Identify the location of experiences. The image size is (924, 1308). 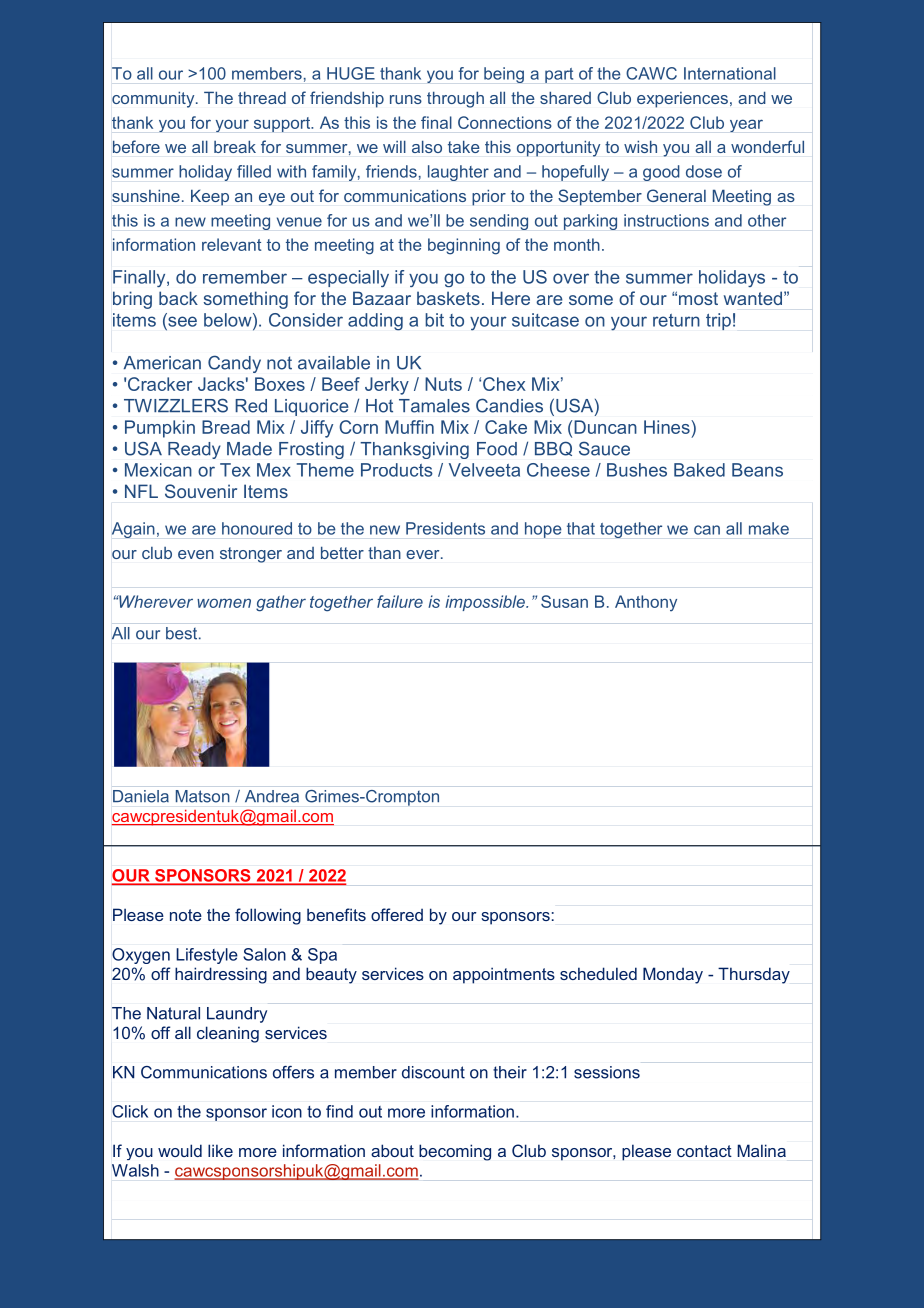
(682, 100).
